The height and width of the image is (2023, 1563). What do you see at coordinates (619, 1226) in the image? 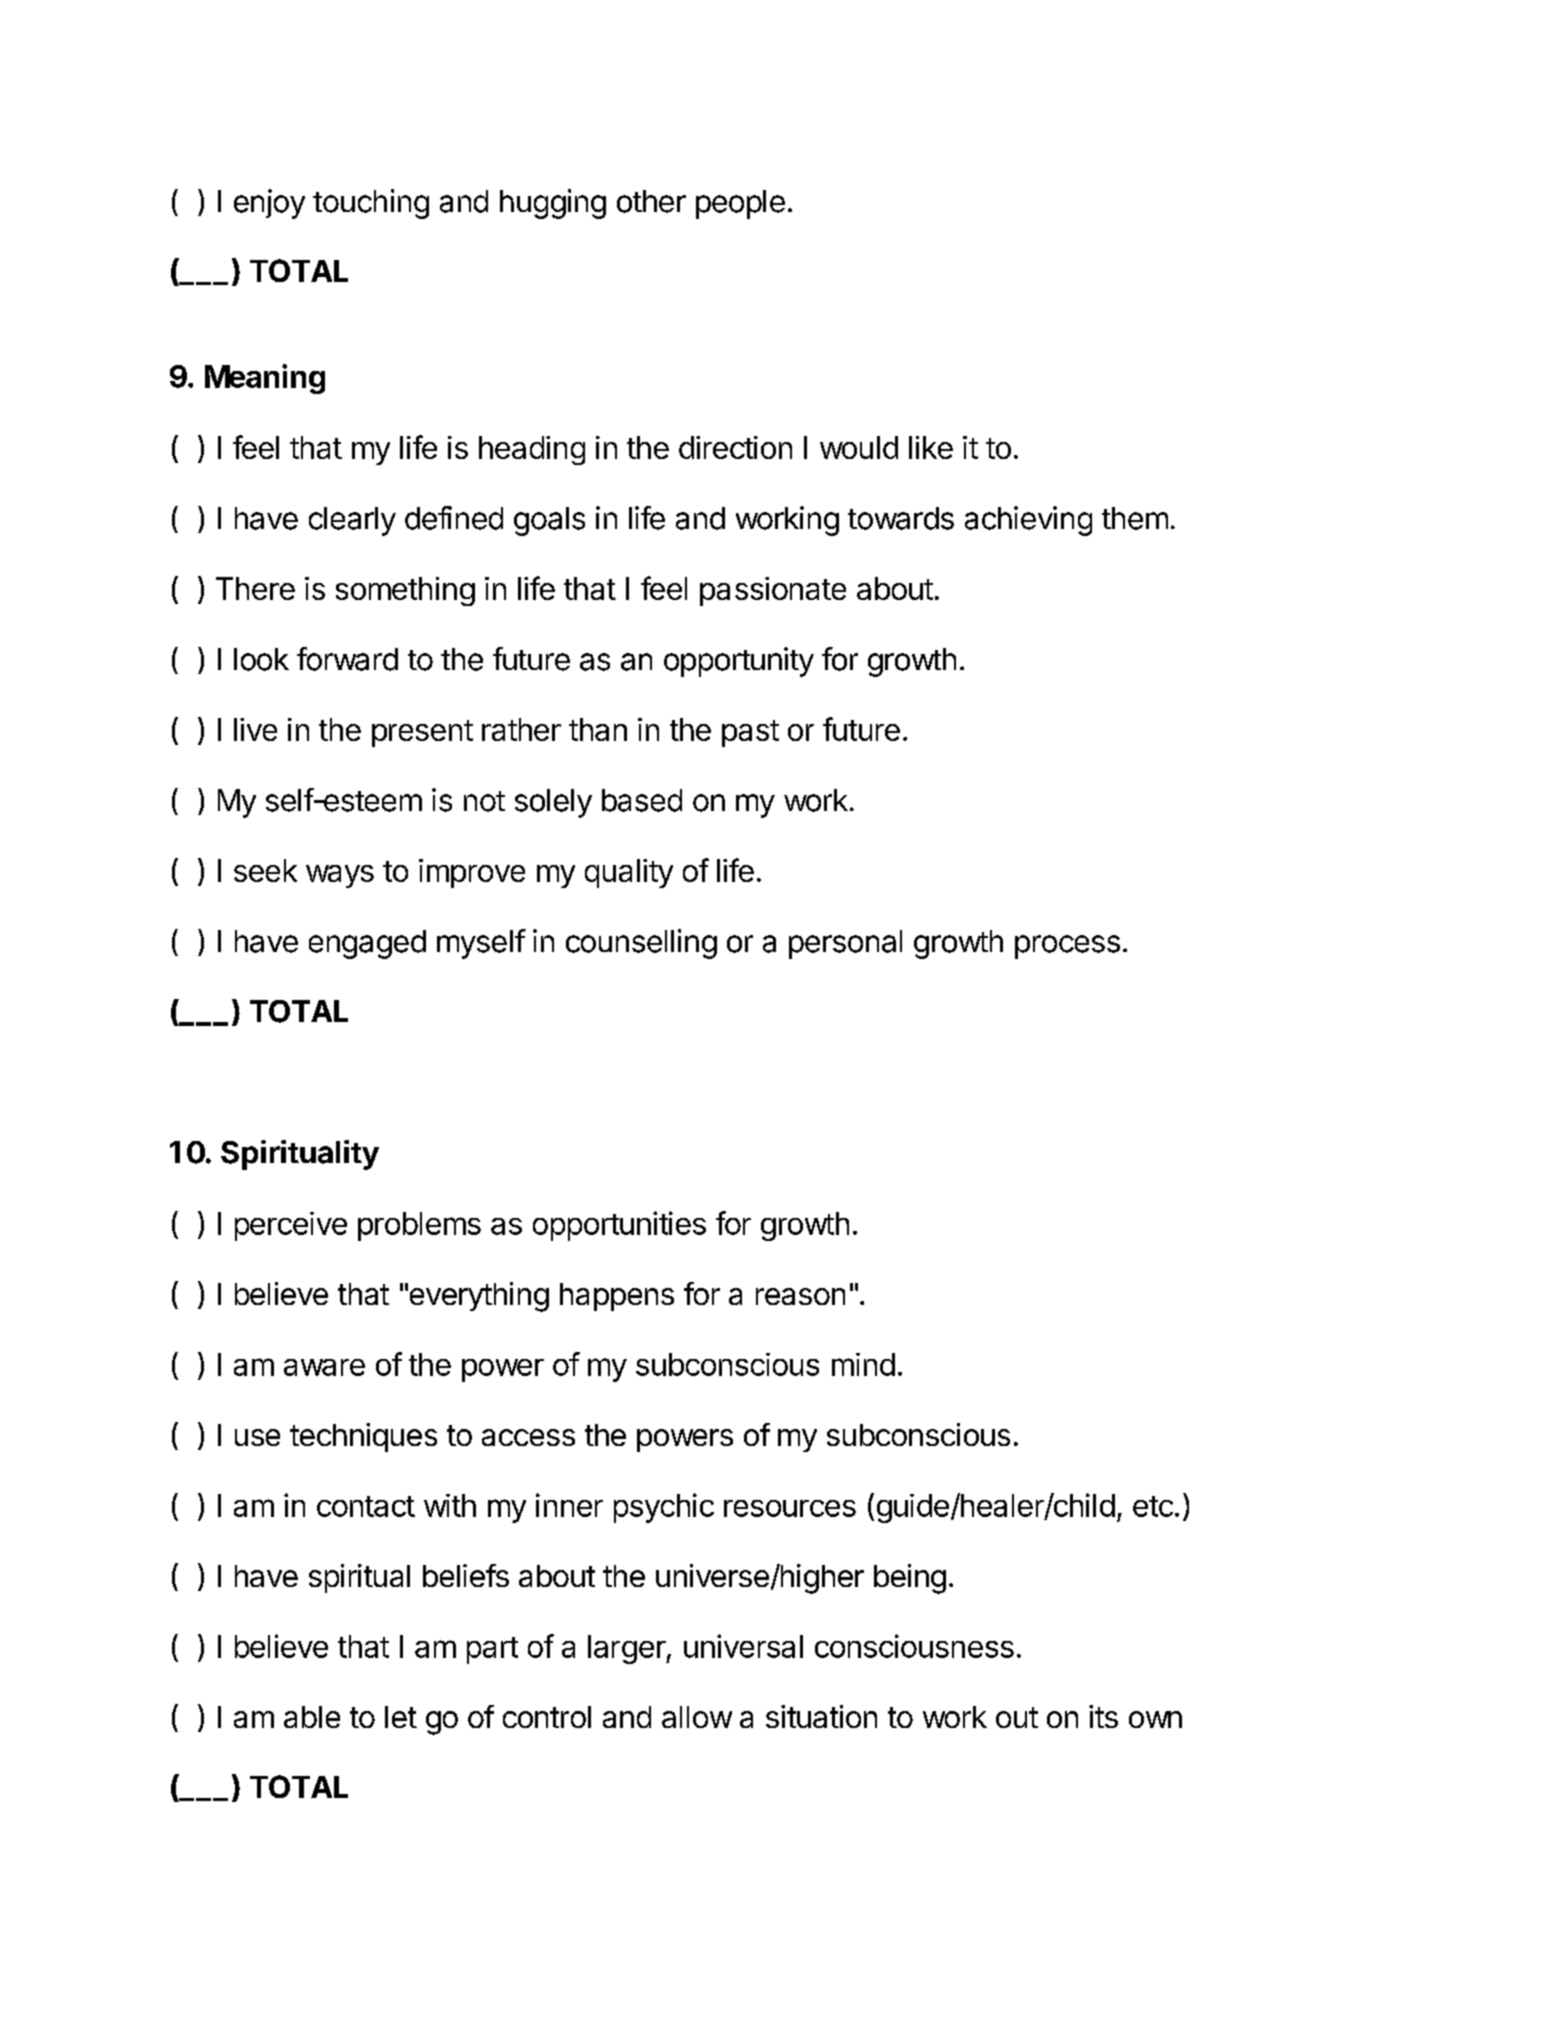
I see `opportunities` at bounding box center [619, 1226].
